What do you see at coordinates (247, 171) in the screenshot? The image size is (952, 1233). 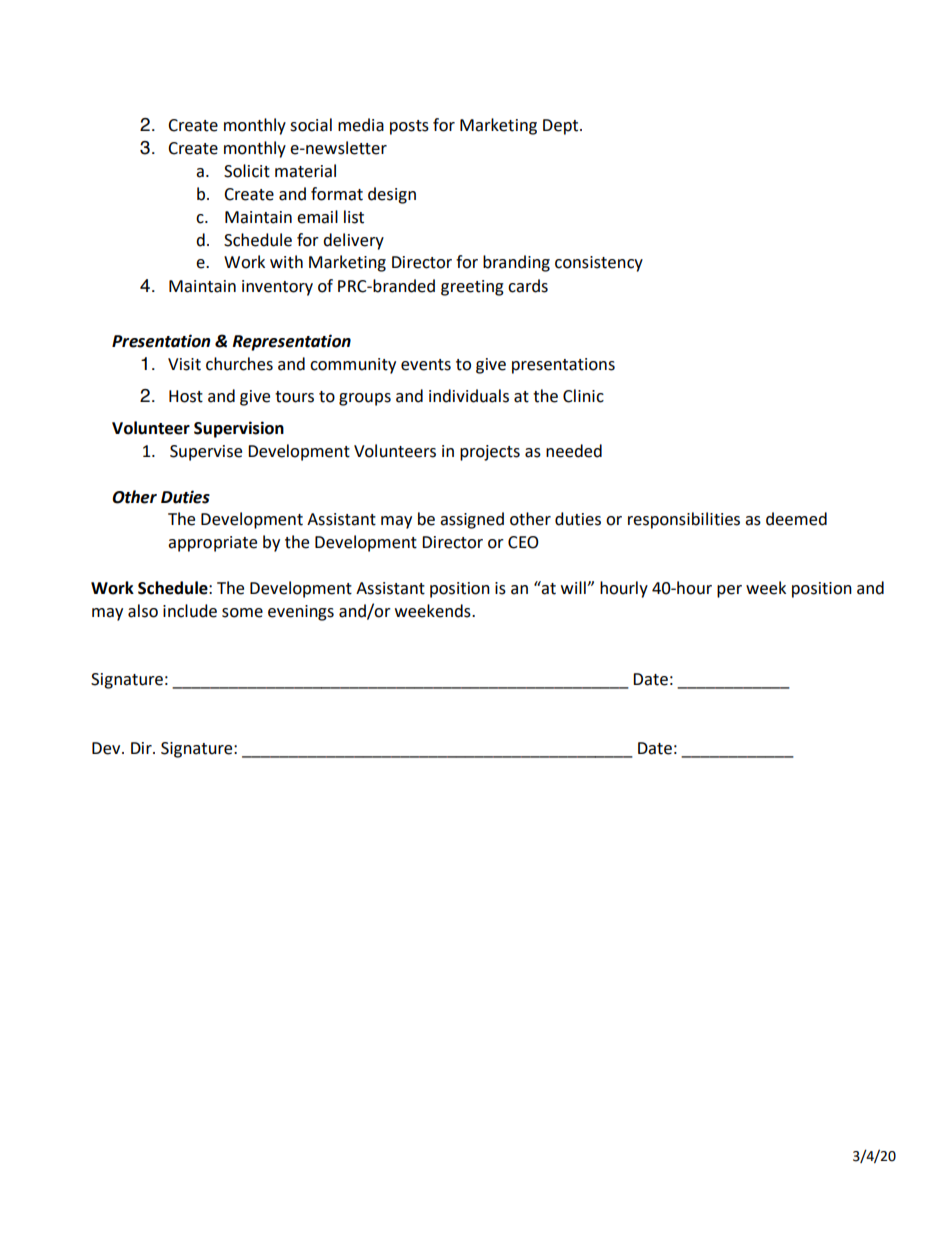 I see `Solicit` at bounding box center [247, 171].
